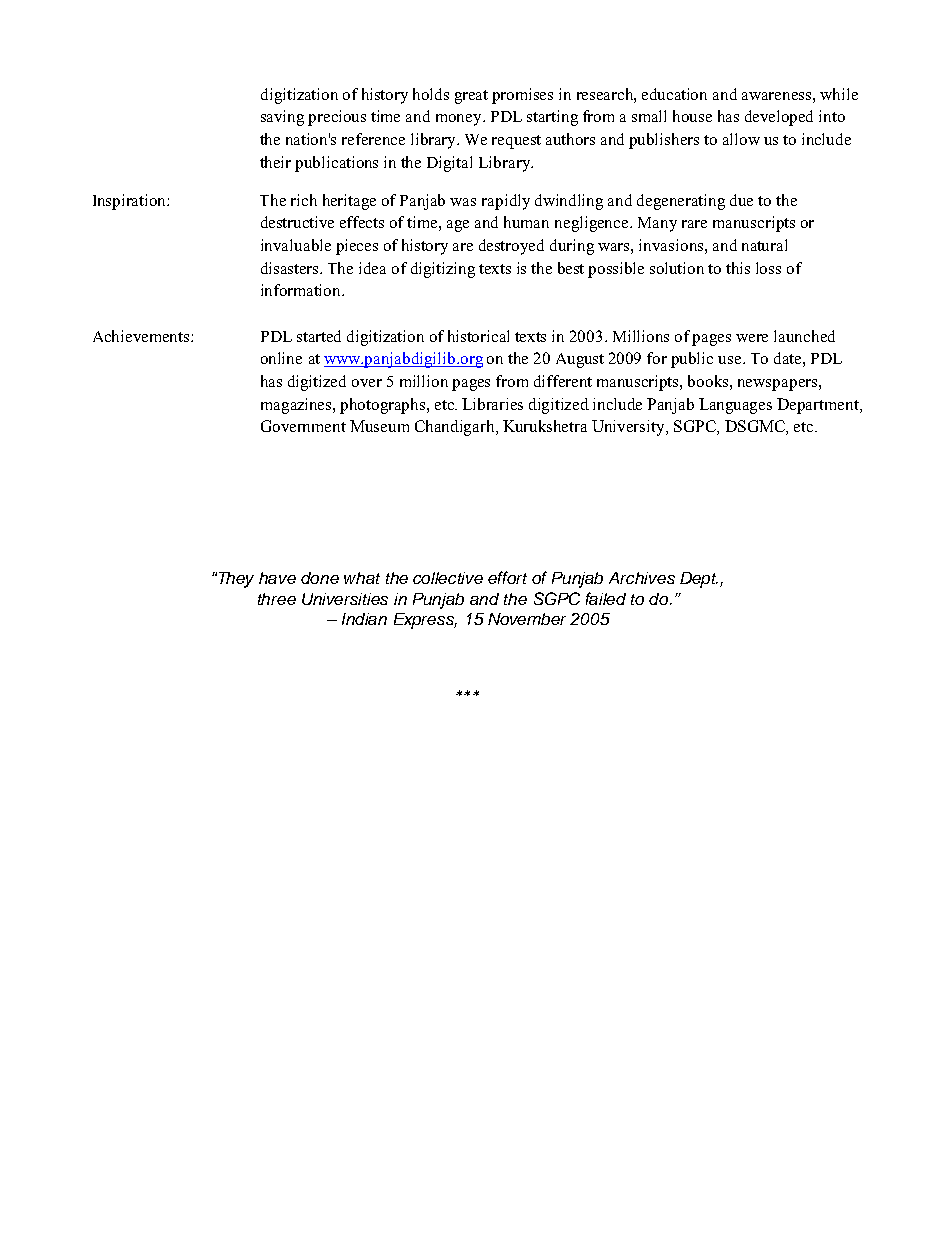 The width and height of the document is (952, 1233). Describe the element at coordinates (478, 336) in the document. I see `historical` at that location.
